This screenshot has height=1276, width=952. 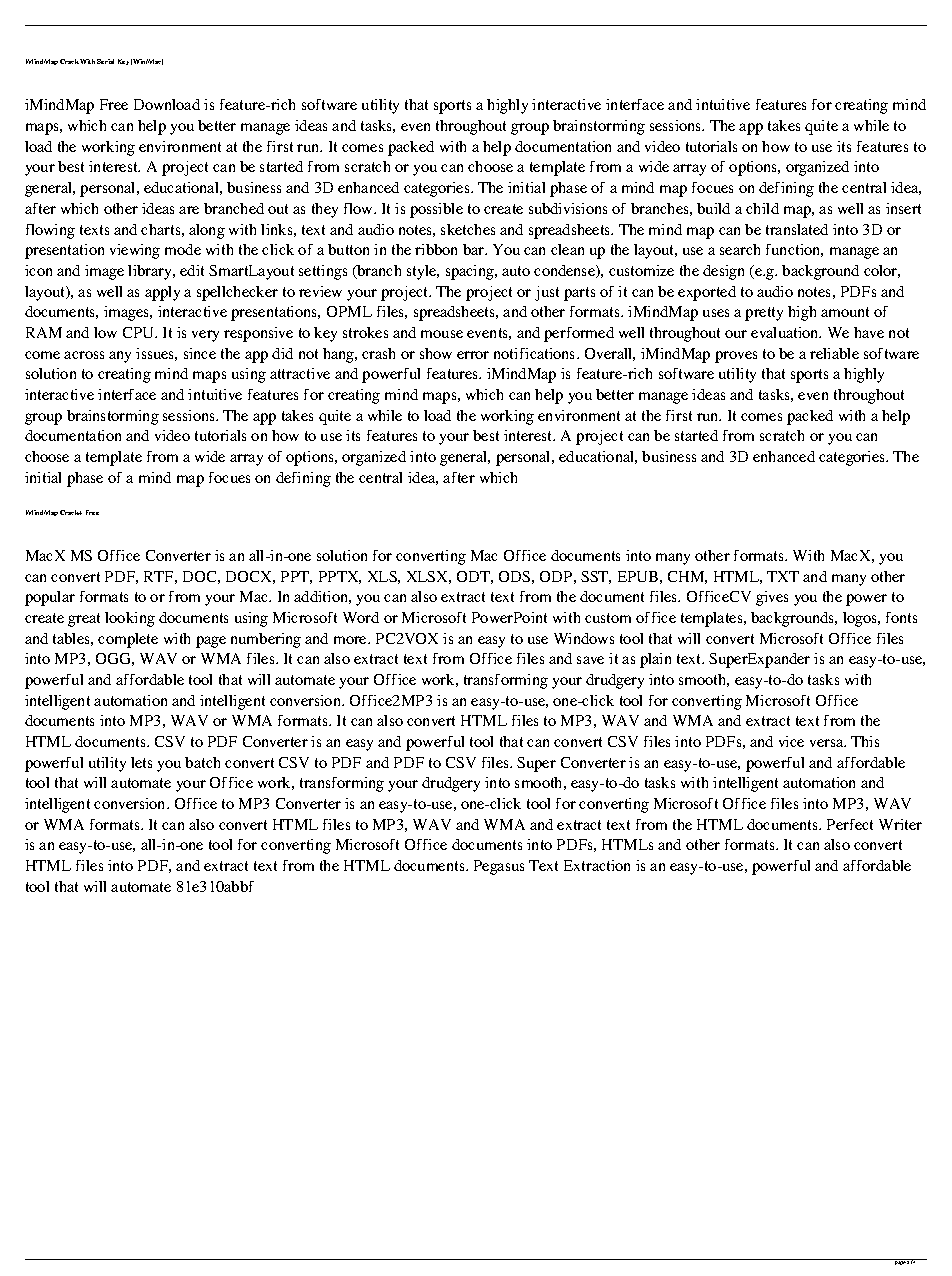 What do you see at coordinates (475, 249) in the screenshot?
I see `bar` at bounding box center [475, 249].
